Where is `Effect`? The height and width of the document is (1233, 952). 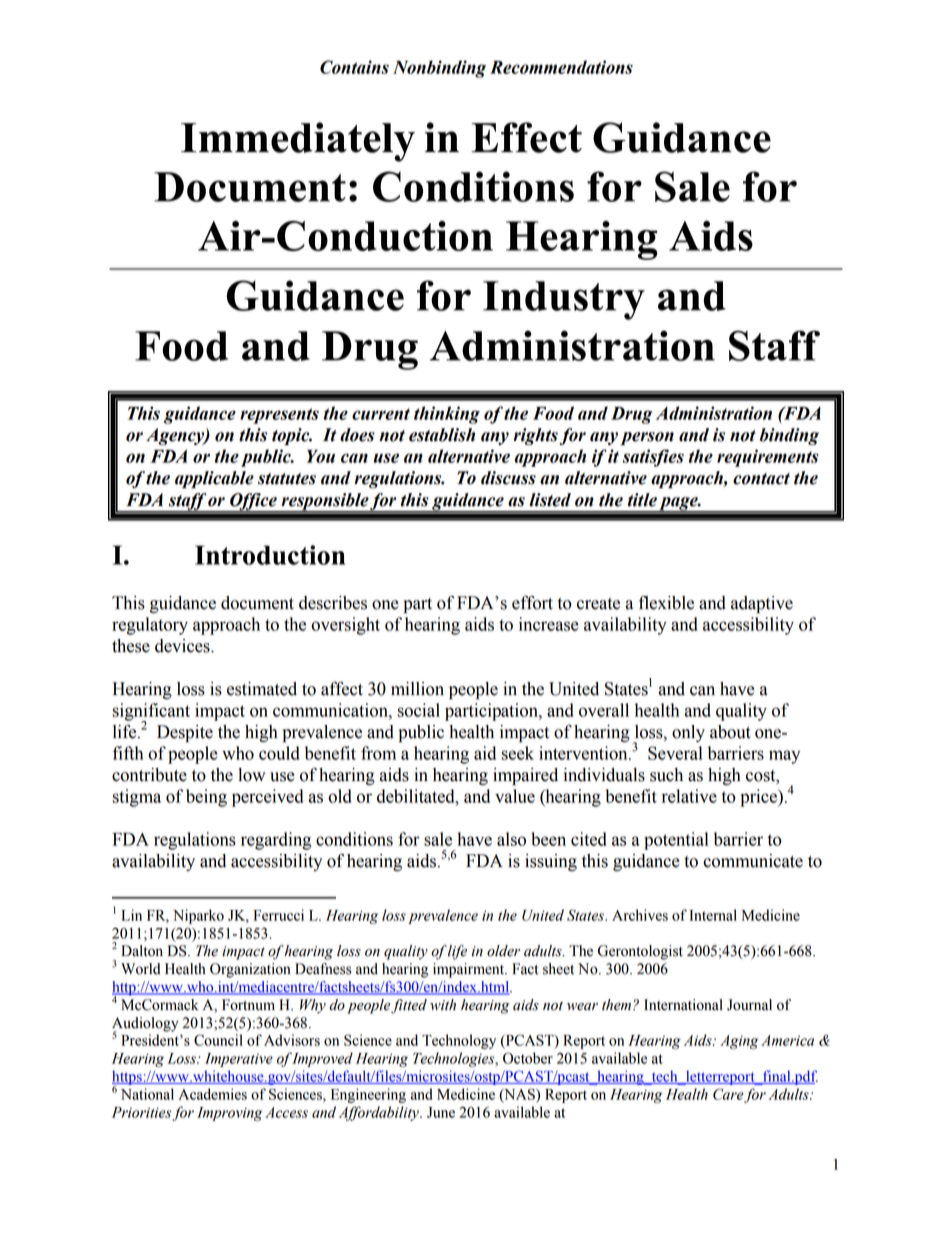 Effect is located at coordinates (526, 137).
